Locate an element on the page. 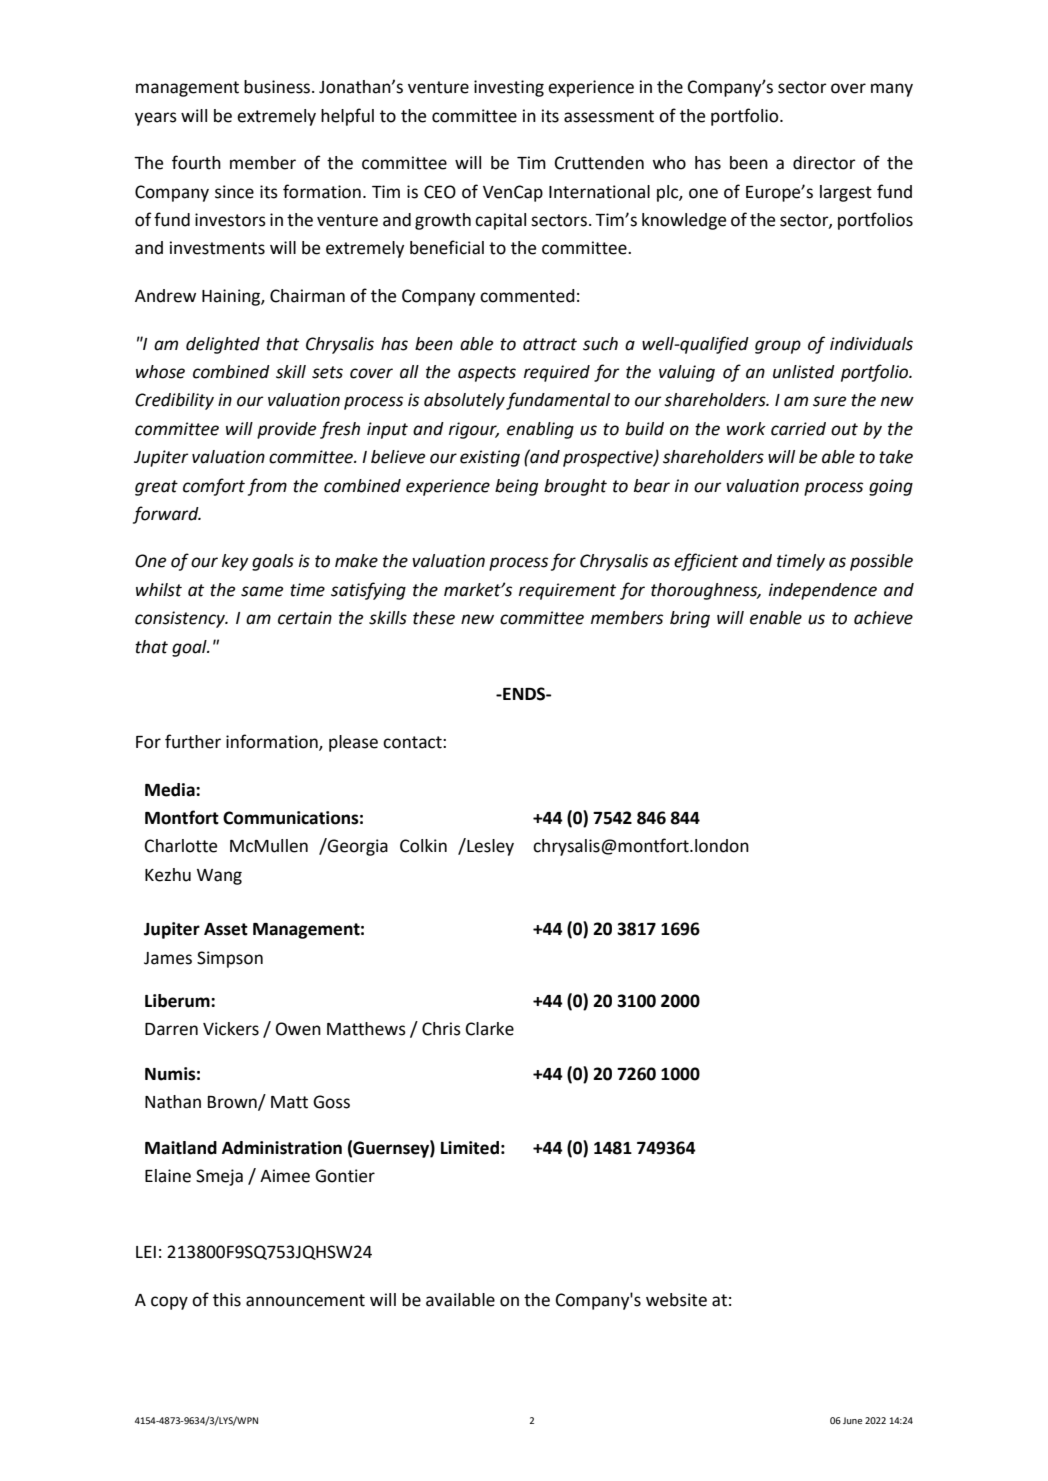  independence is located at coordinates (823, 591).
